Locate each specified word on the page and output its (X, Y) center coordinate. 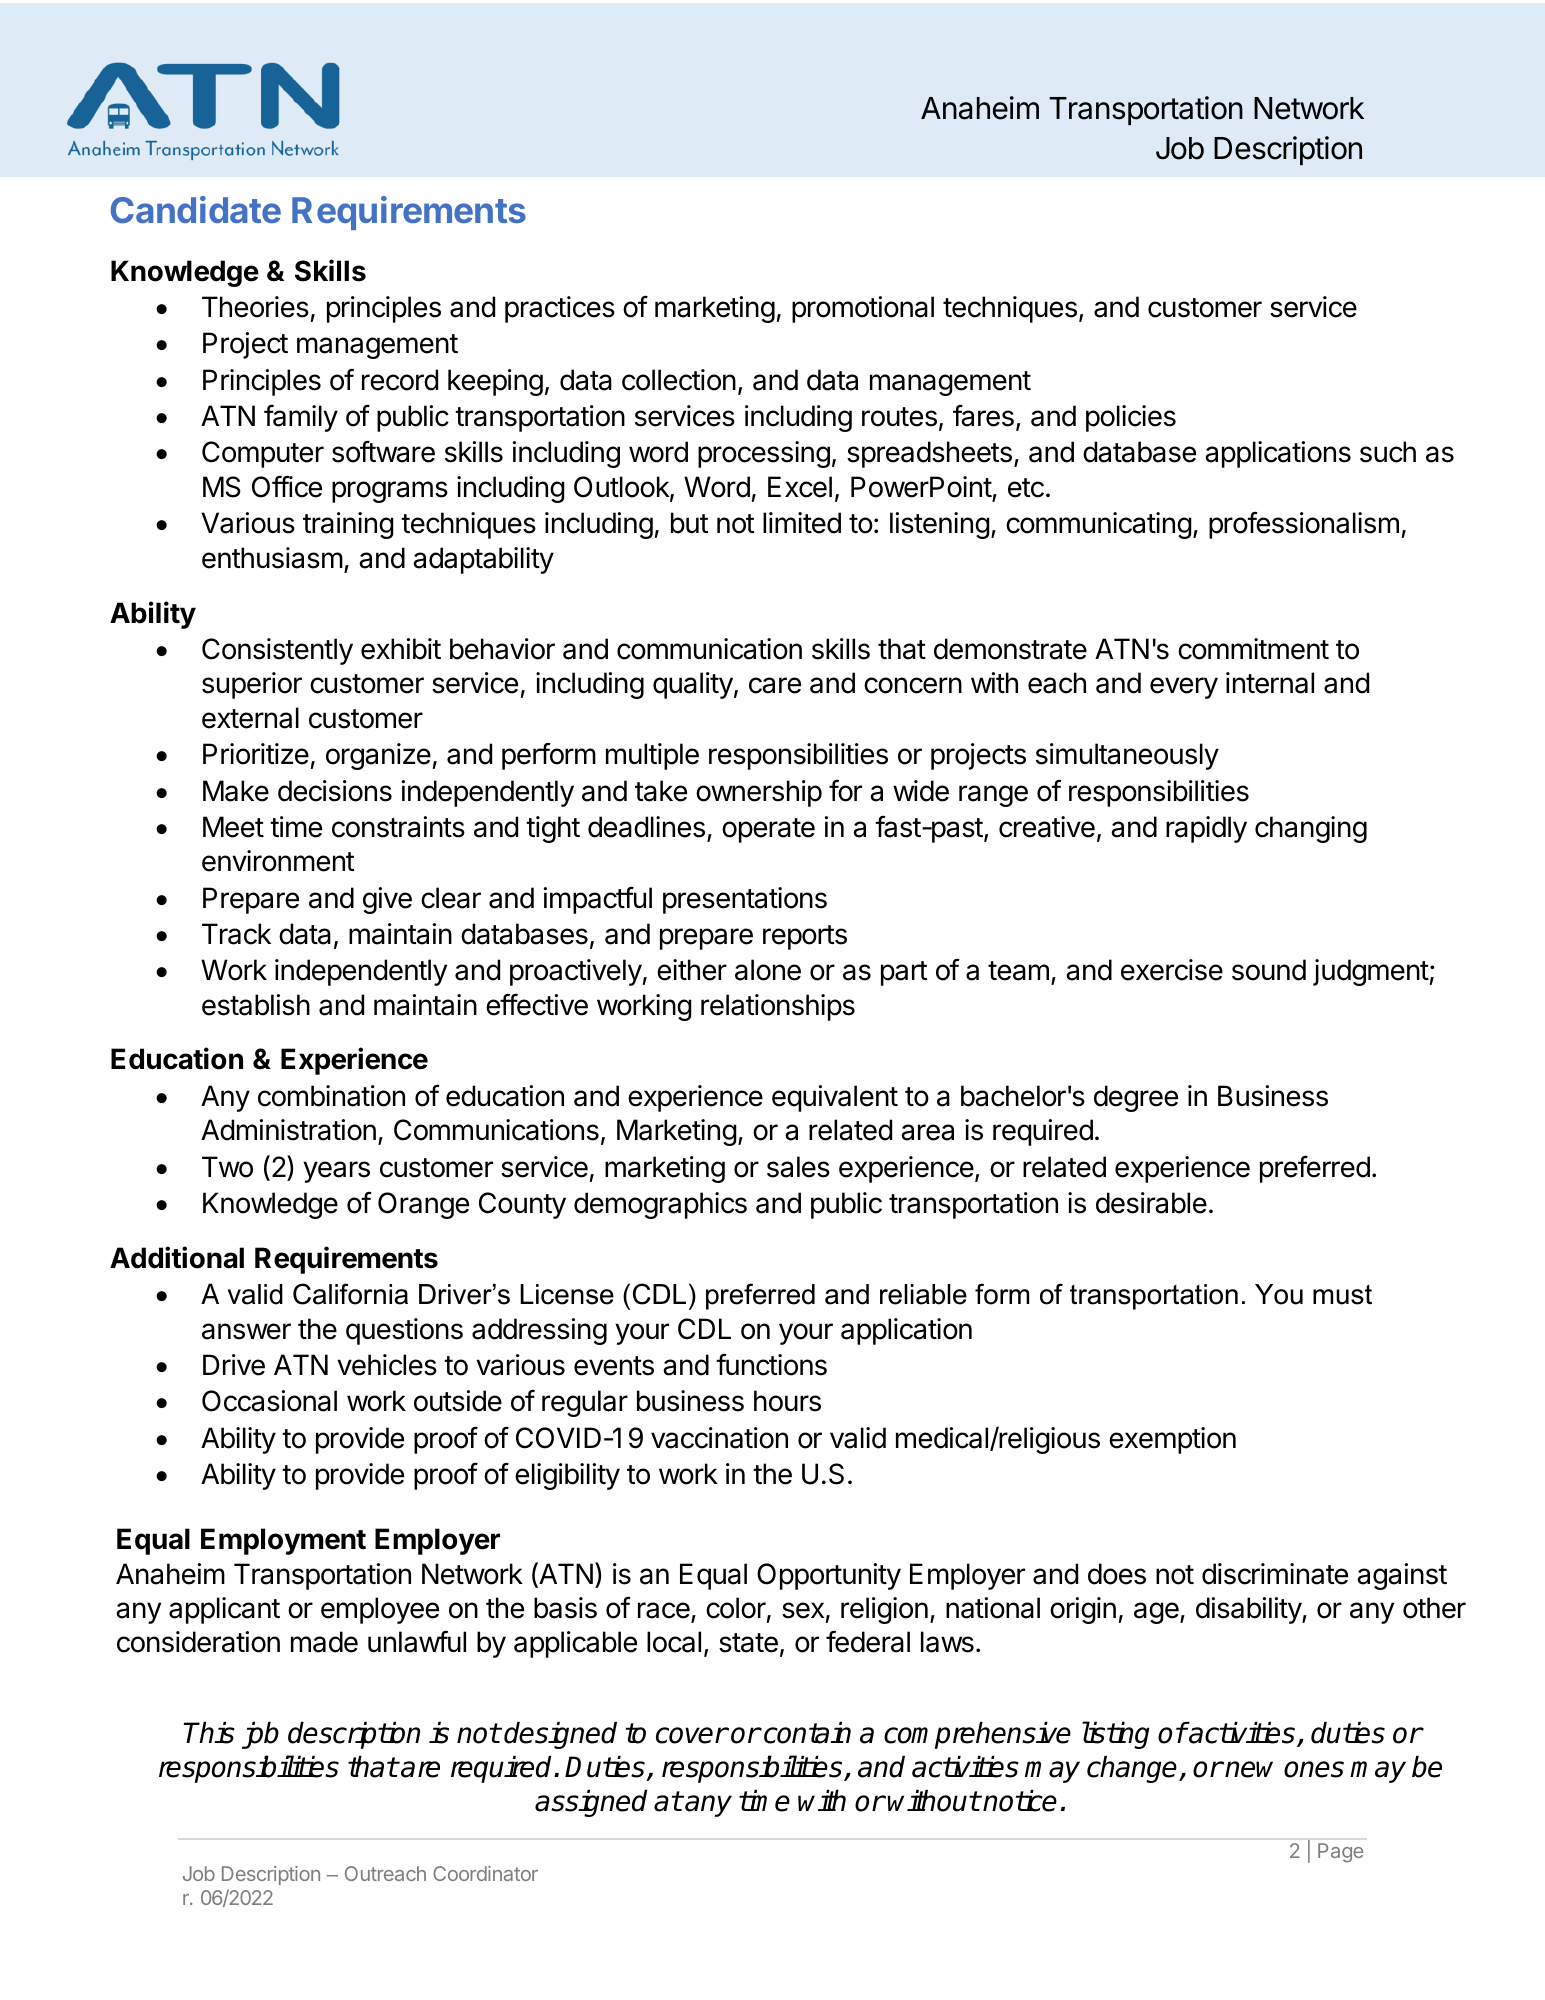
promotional (863, 309)
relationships (778, 1007)
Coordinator (485, 1873)
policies (1131, 418)
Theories (255, 307)
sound (1269, 970)
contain (807, 1733)
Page (1340, 1852)
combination (331, 1096)
